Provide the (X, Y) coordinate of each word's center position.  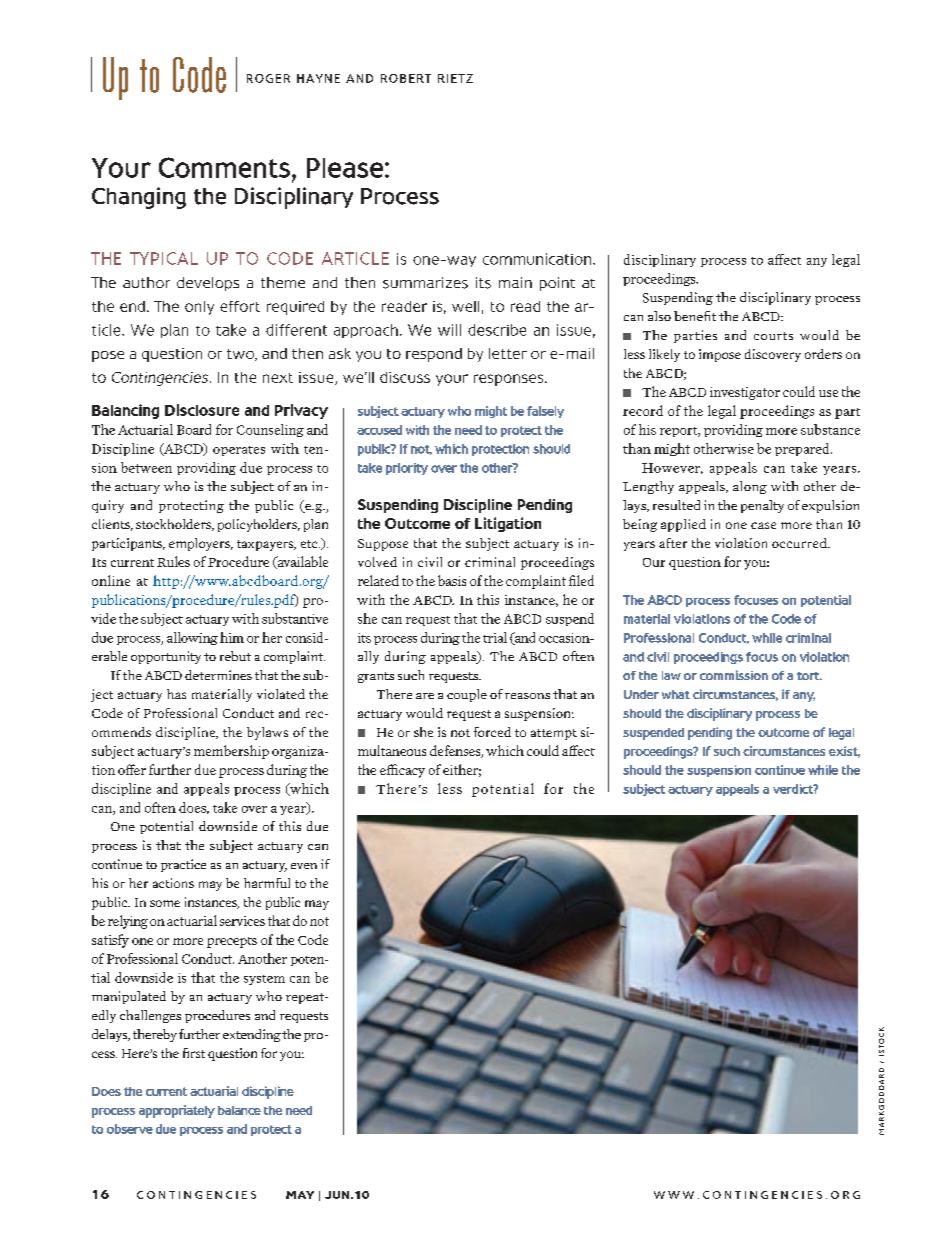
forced (492, 732)
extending (252, 1035)
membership (231, 752)
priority (407, 469)
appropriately (177, 1111)
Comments (224, 167)
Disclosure (202, 410)
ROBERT (406, 78)
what (676, 694)
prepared (803, 449)
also (659, 316)
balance (239, 1110)
